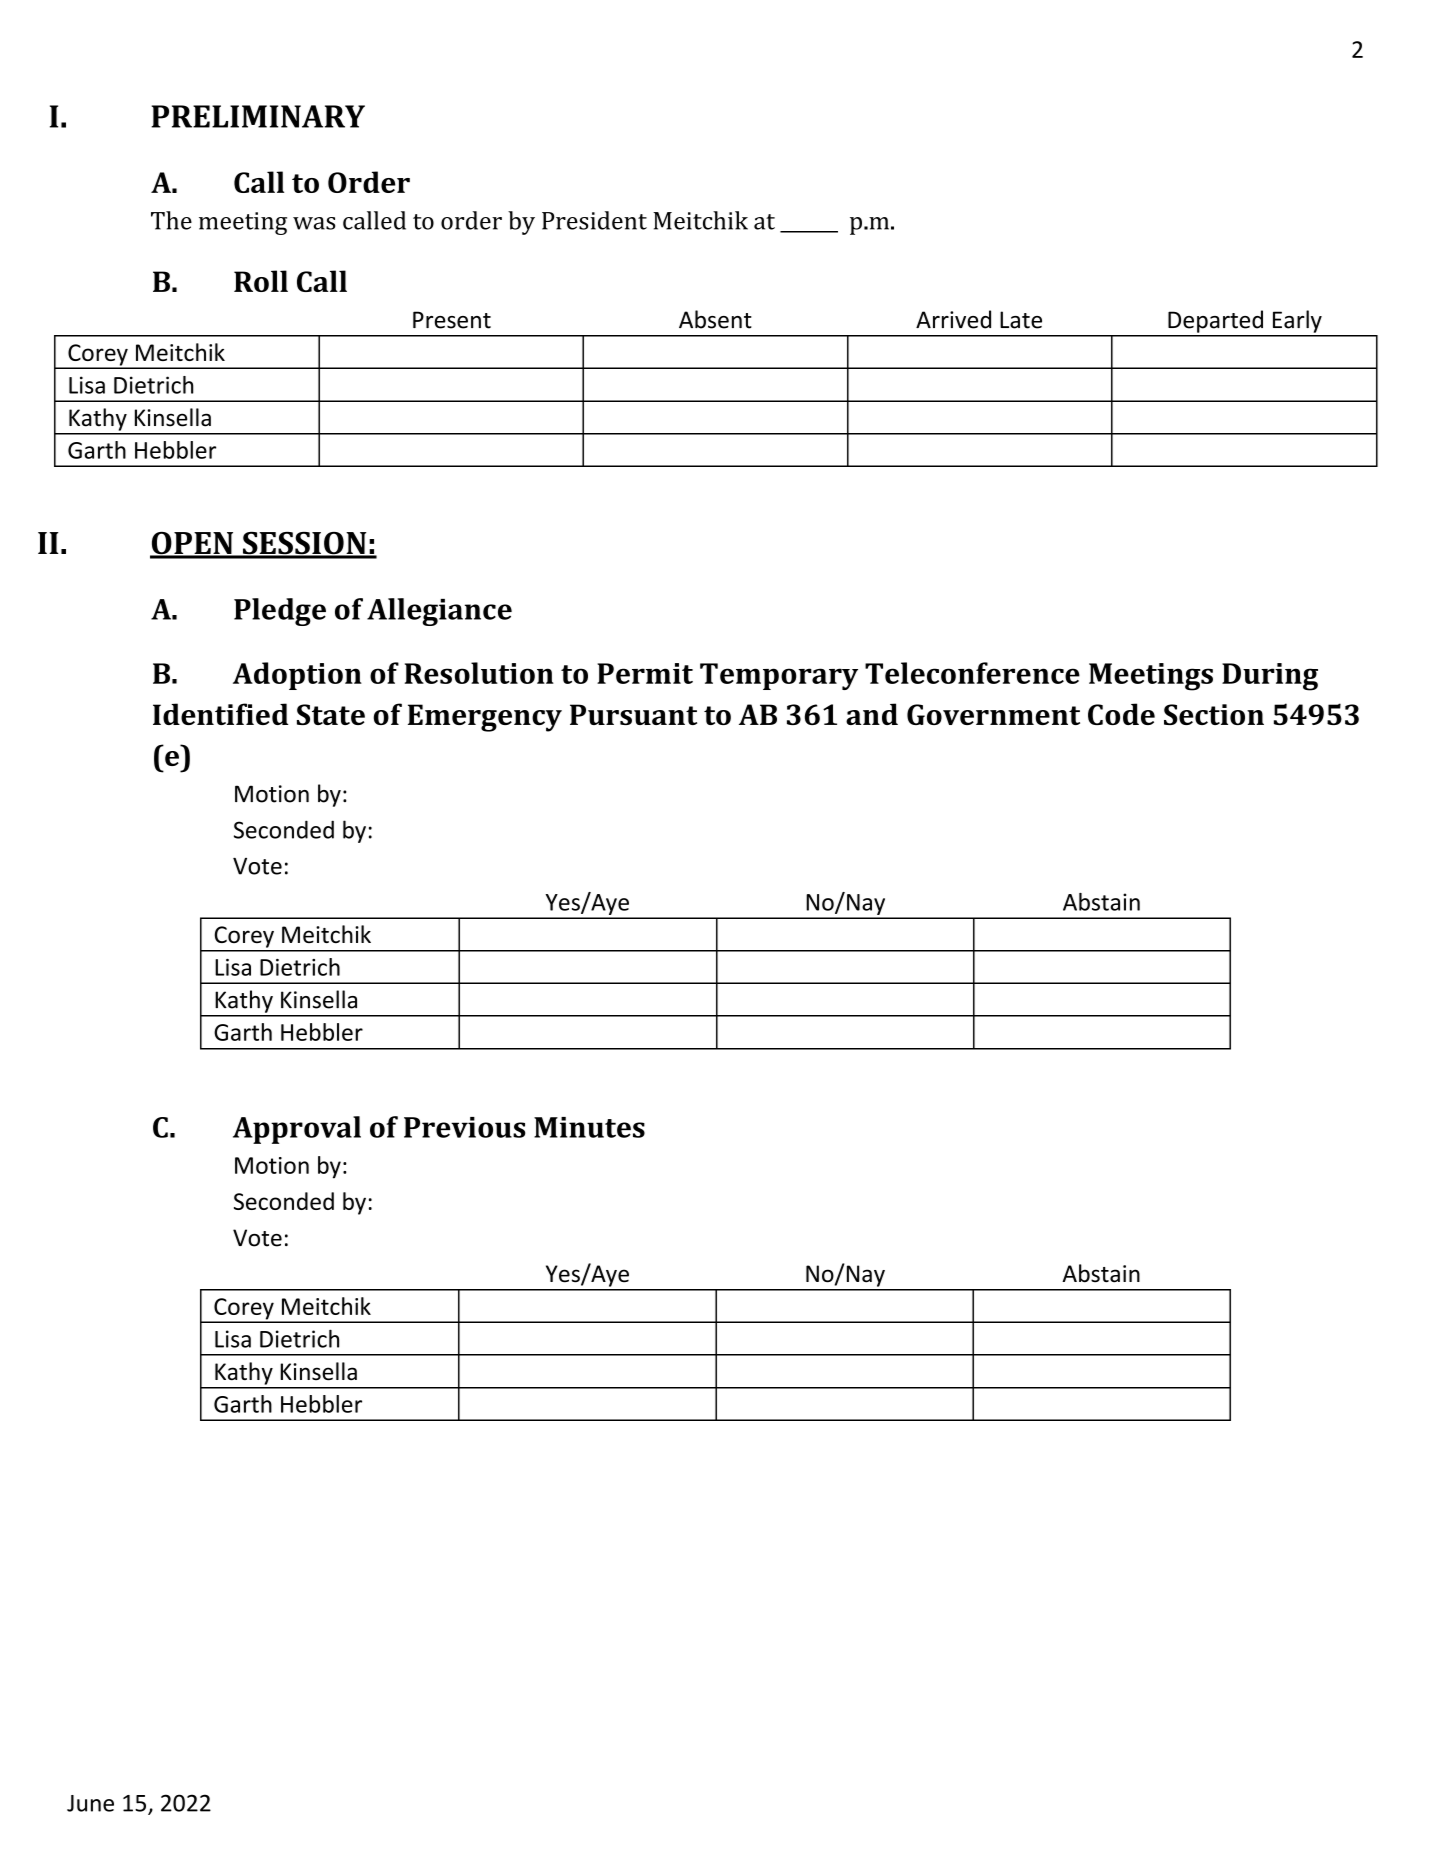 The height and width of the page is (1852, 1431). Describe the element at coordinates (90, 1803) in the page. I see `June` at that location.
